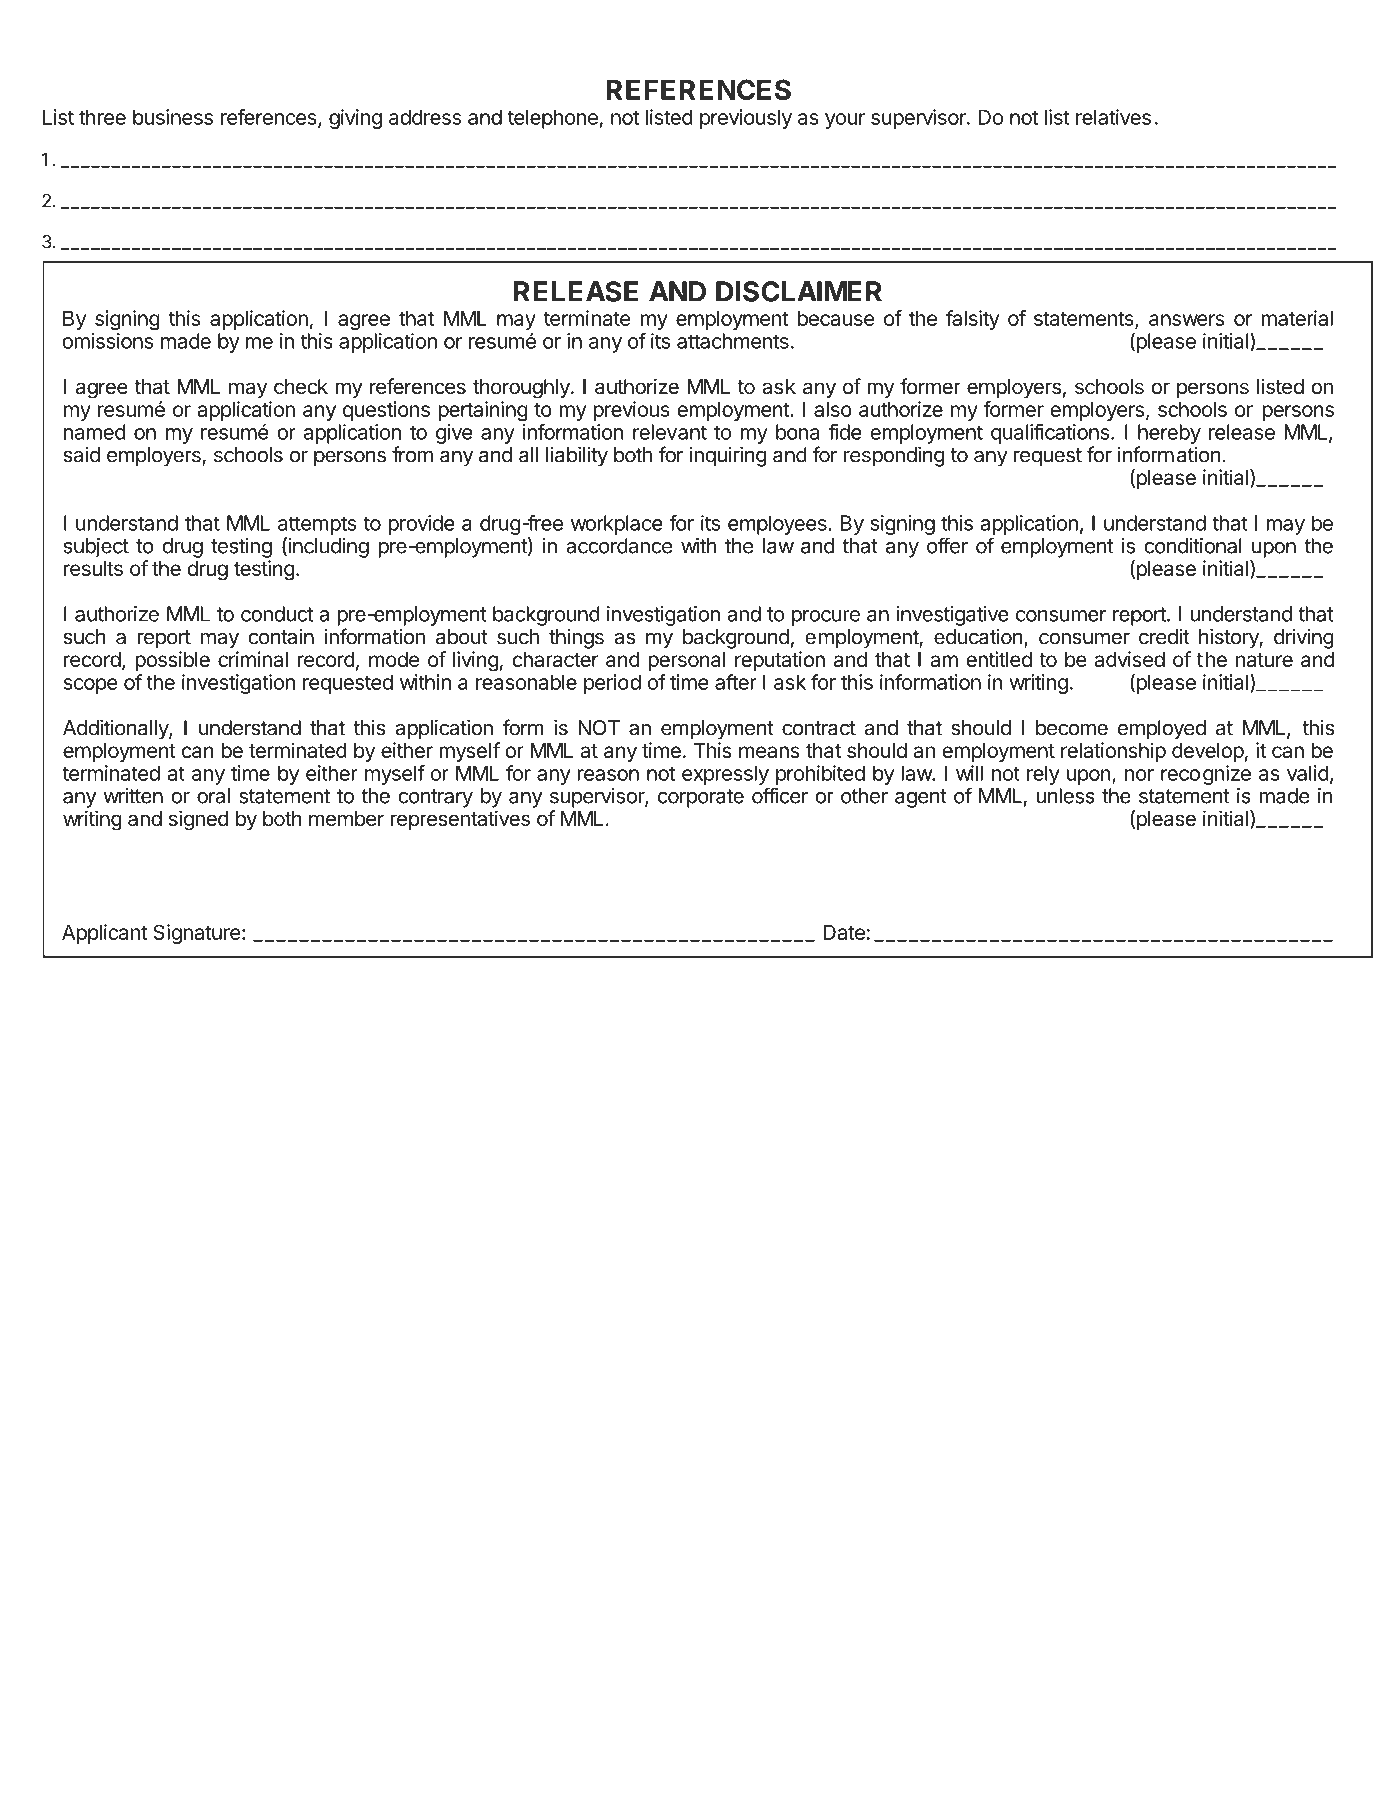 This page has width=1397, height=1808. I want to click on criminal, so click(253, 659).
